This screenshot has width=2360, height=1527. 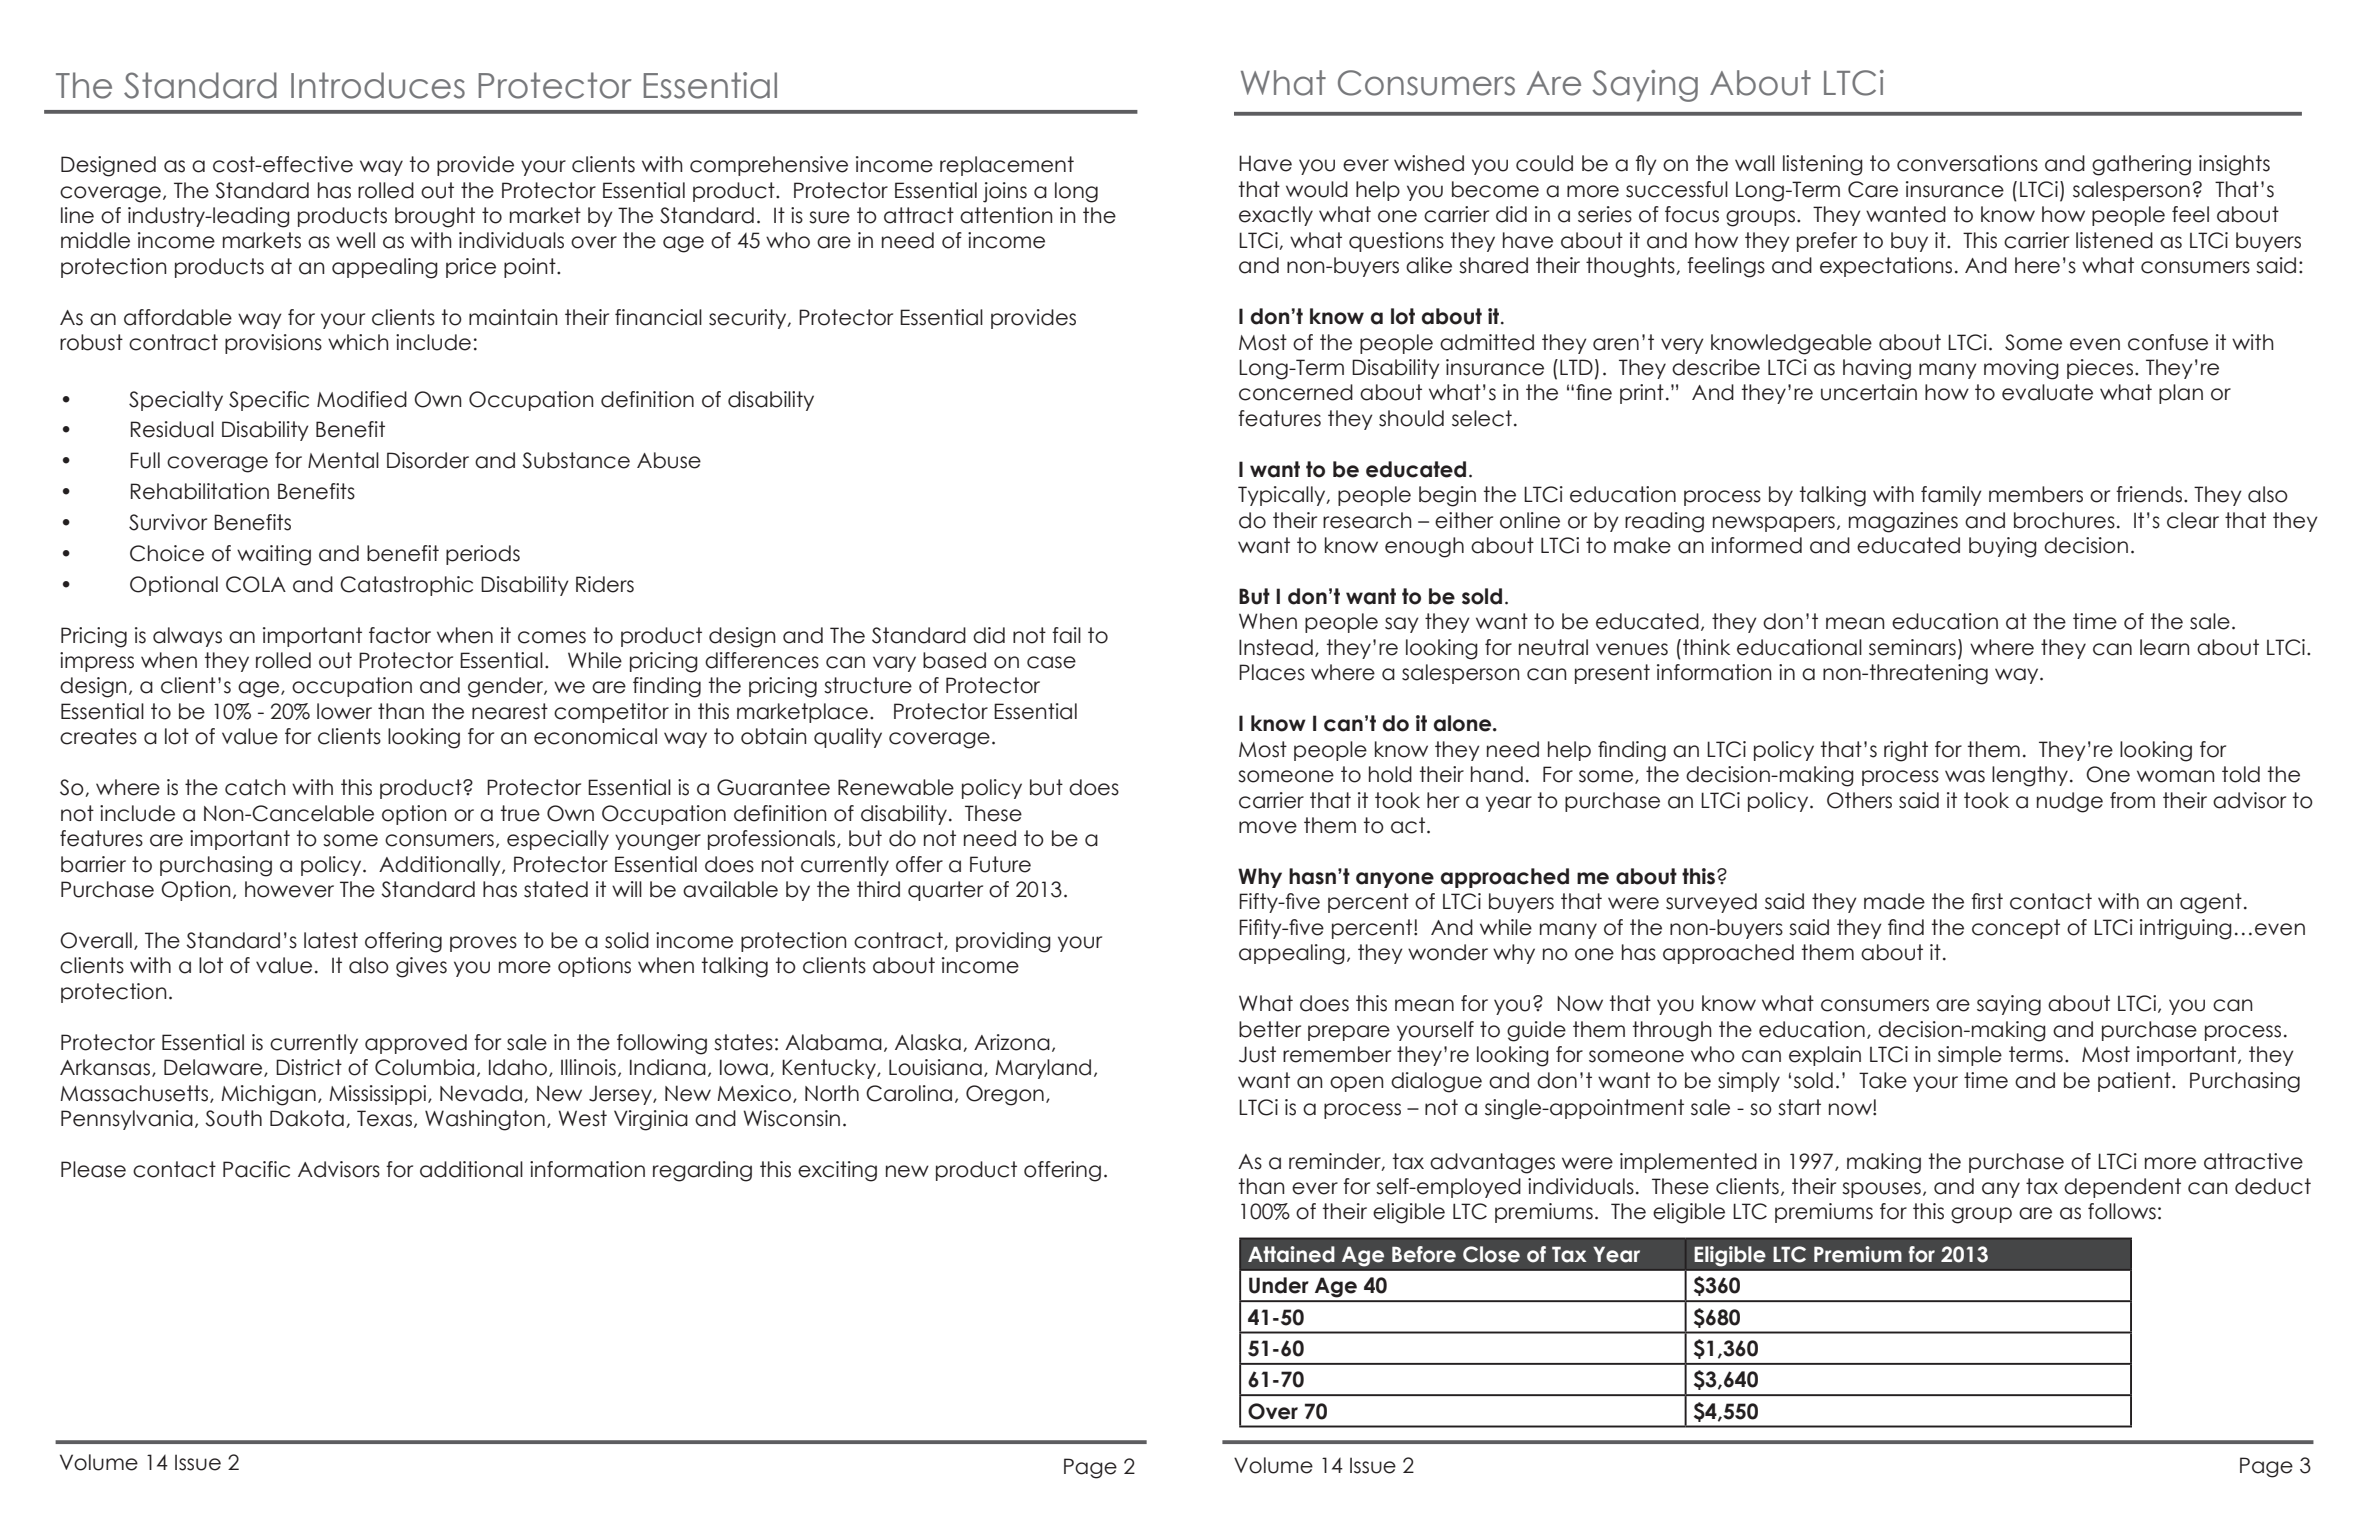 I want to click on comprehensive, so click(x=769, y=166).
